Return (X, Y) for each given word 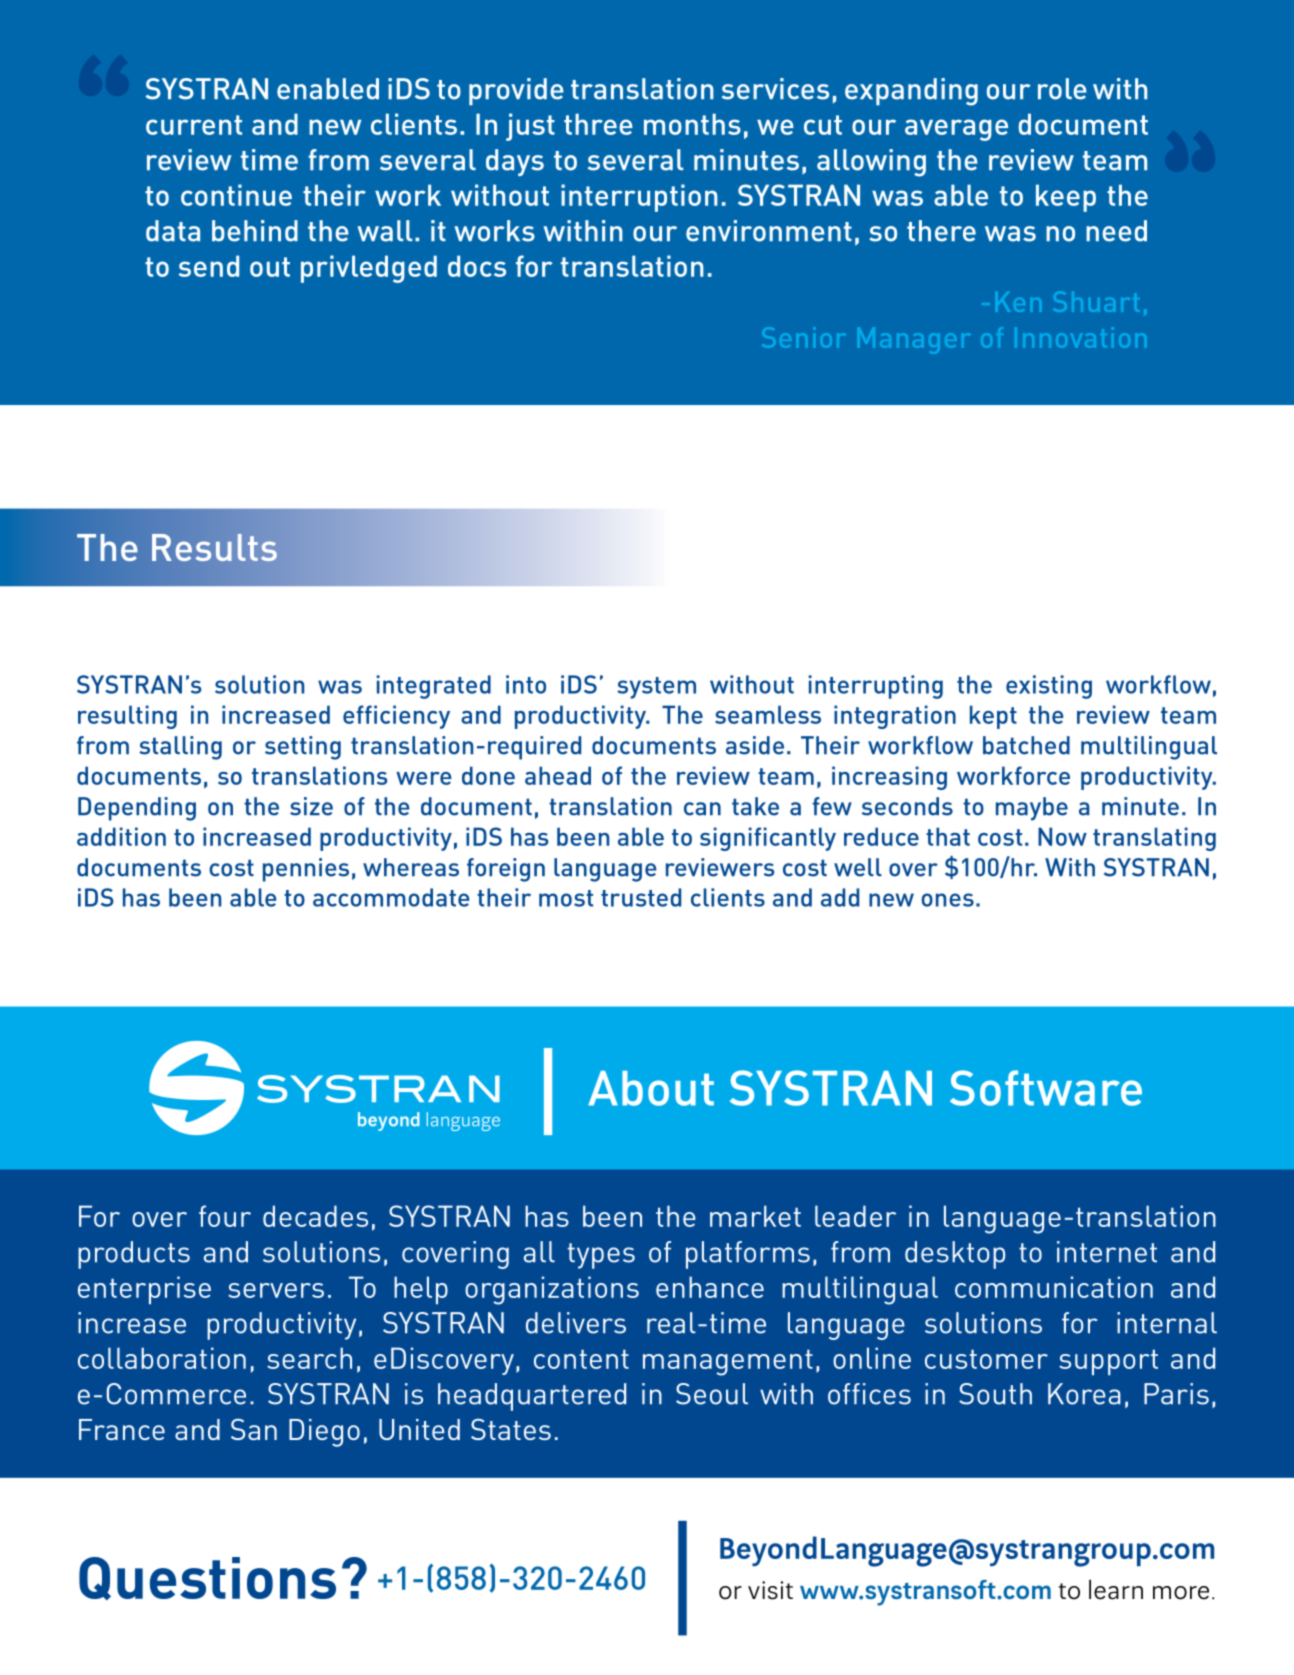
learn (1116, 1589)
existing (1049, 687)
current (194, 125)
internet (1107, 1252)
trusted (641, 897)
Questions (207, 1578)
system (656, 688)
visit (770, 1590)
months (692, 124)
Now (1062, 836)
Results (214, 547)
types (601, 1256)
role (1062, 89)
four (225, 1216)
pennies (306, 870)
